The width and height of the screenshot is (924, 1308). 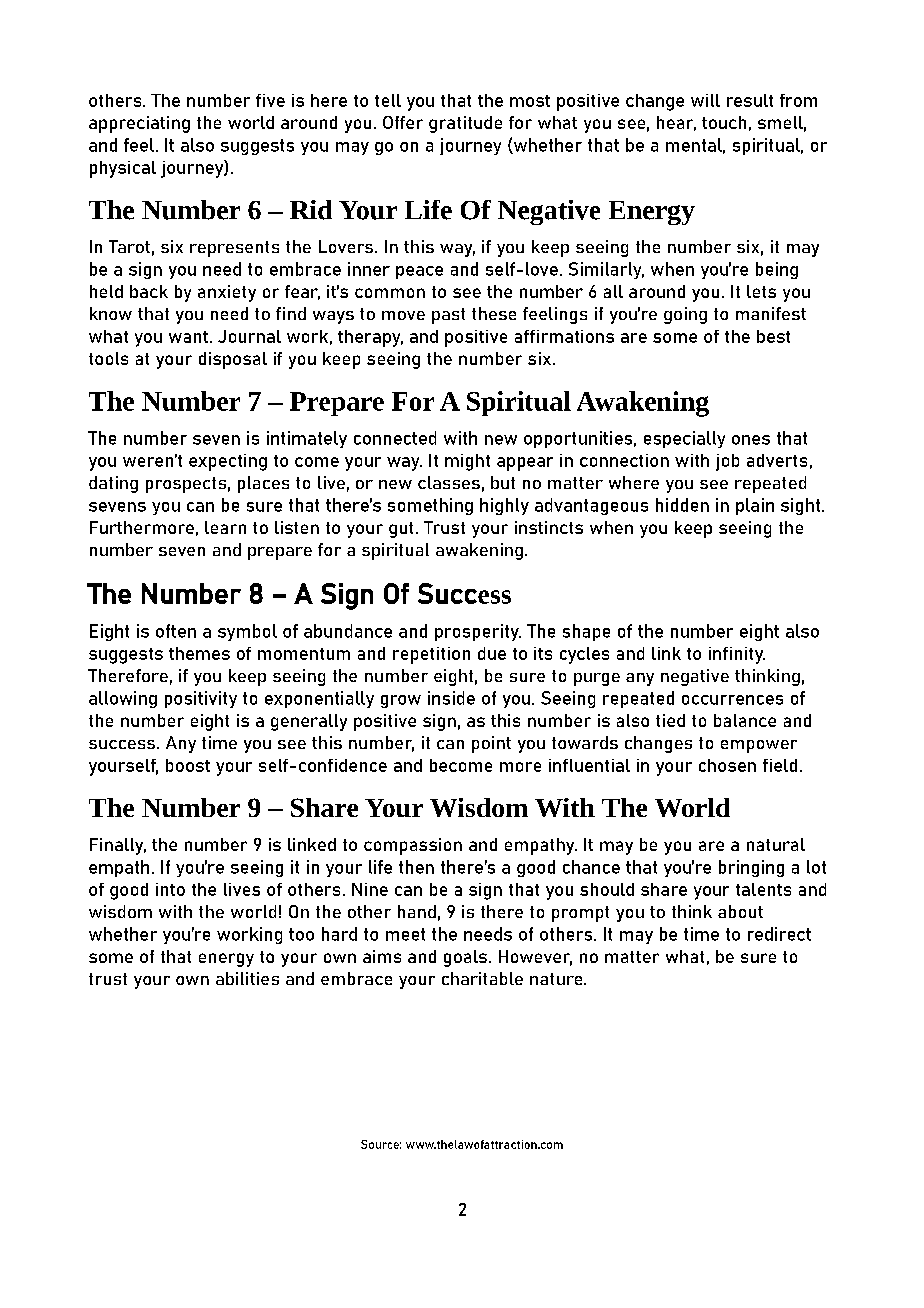 What do you see at coordinates (247, 978) in the screenshot?
I see `abilities` at bounding box center [247, 978].
